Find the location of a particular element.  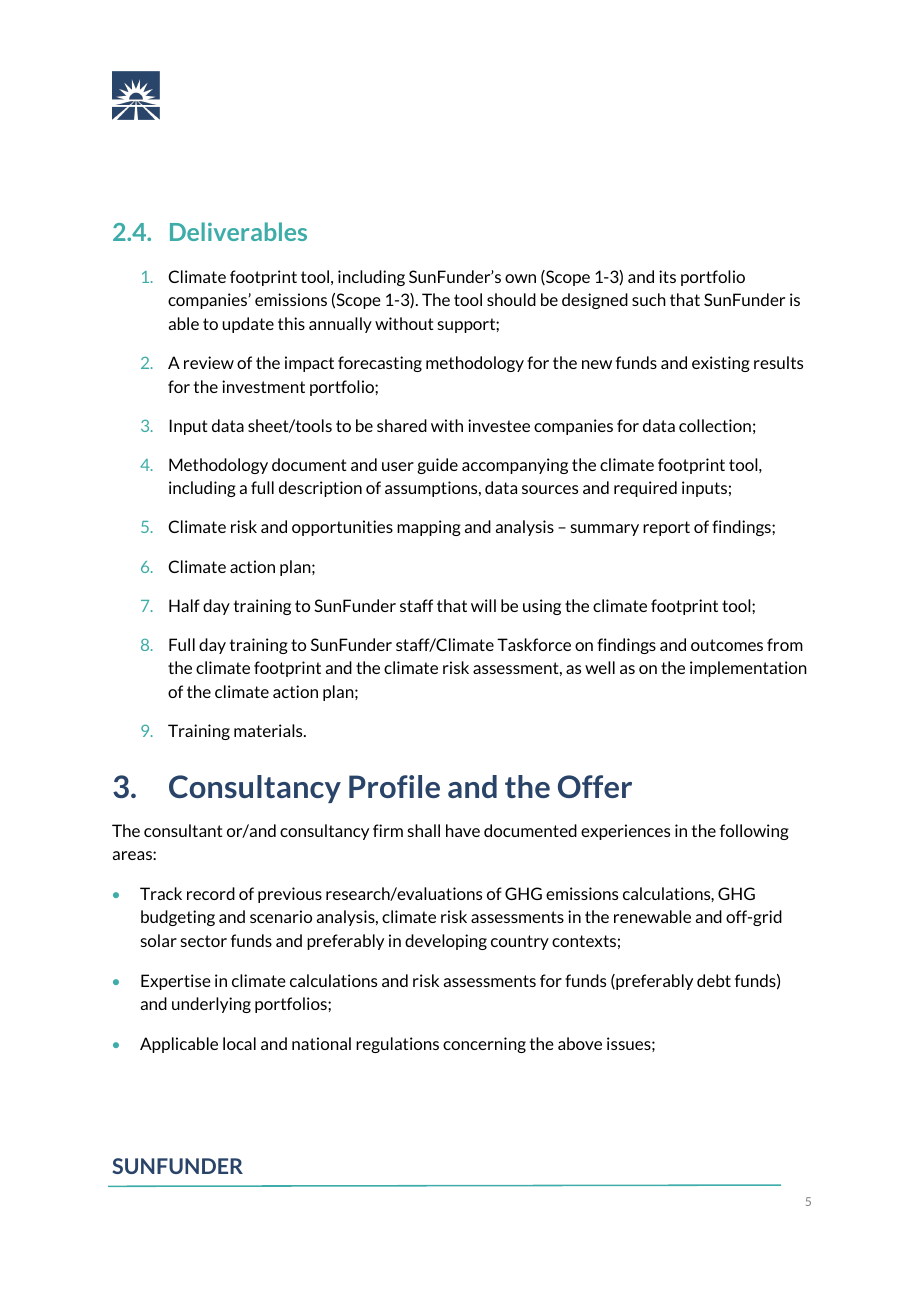

update is located at coordinates (248, 325).
